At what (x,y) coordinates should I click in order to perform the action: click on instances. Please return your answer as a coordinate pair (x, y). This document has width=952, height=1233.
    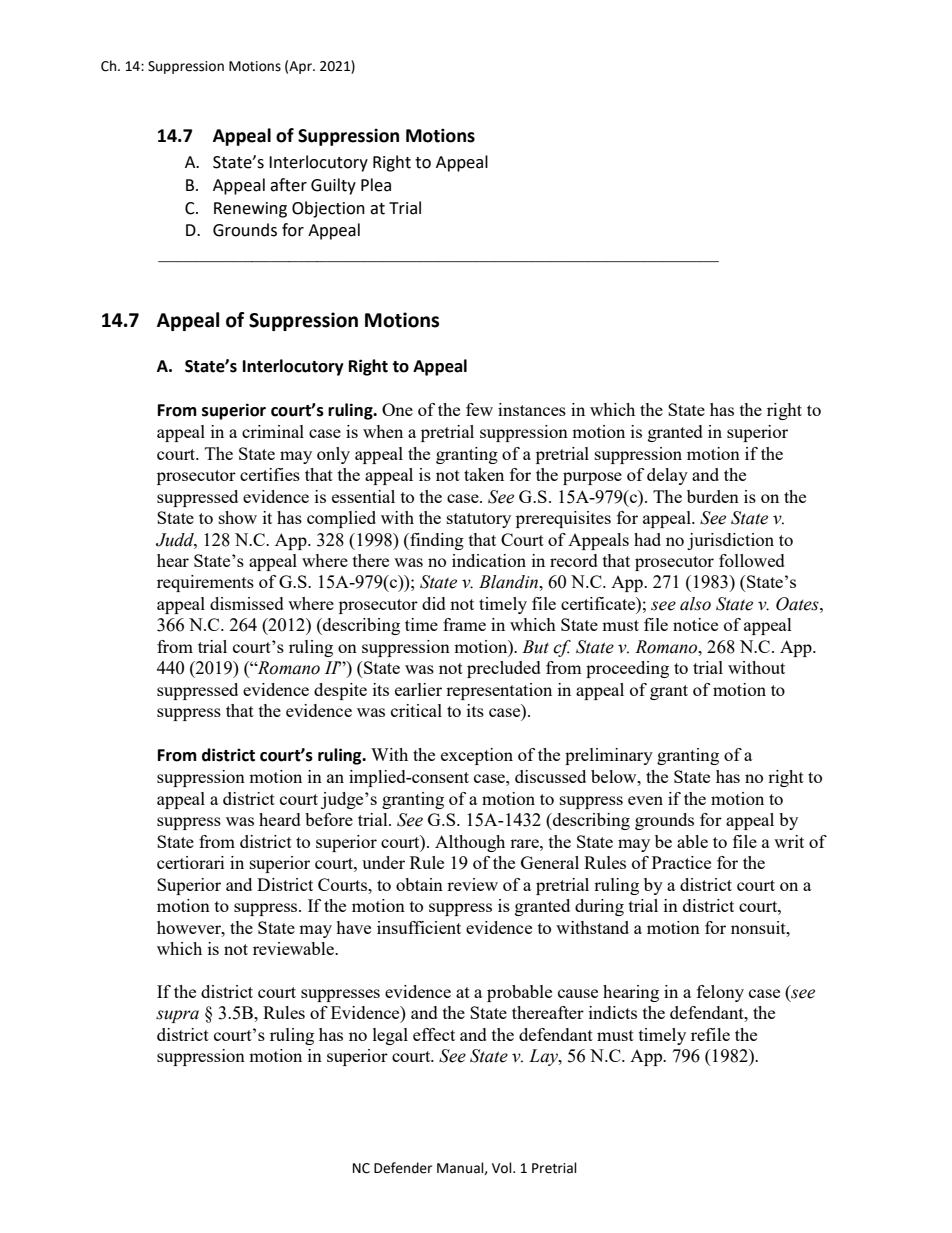
    Looking at the image, I should click on (532, 409).
